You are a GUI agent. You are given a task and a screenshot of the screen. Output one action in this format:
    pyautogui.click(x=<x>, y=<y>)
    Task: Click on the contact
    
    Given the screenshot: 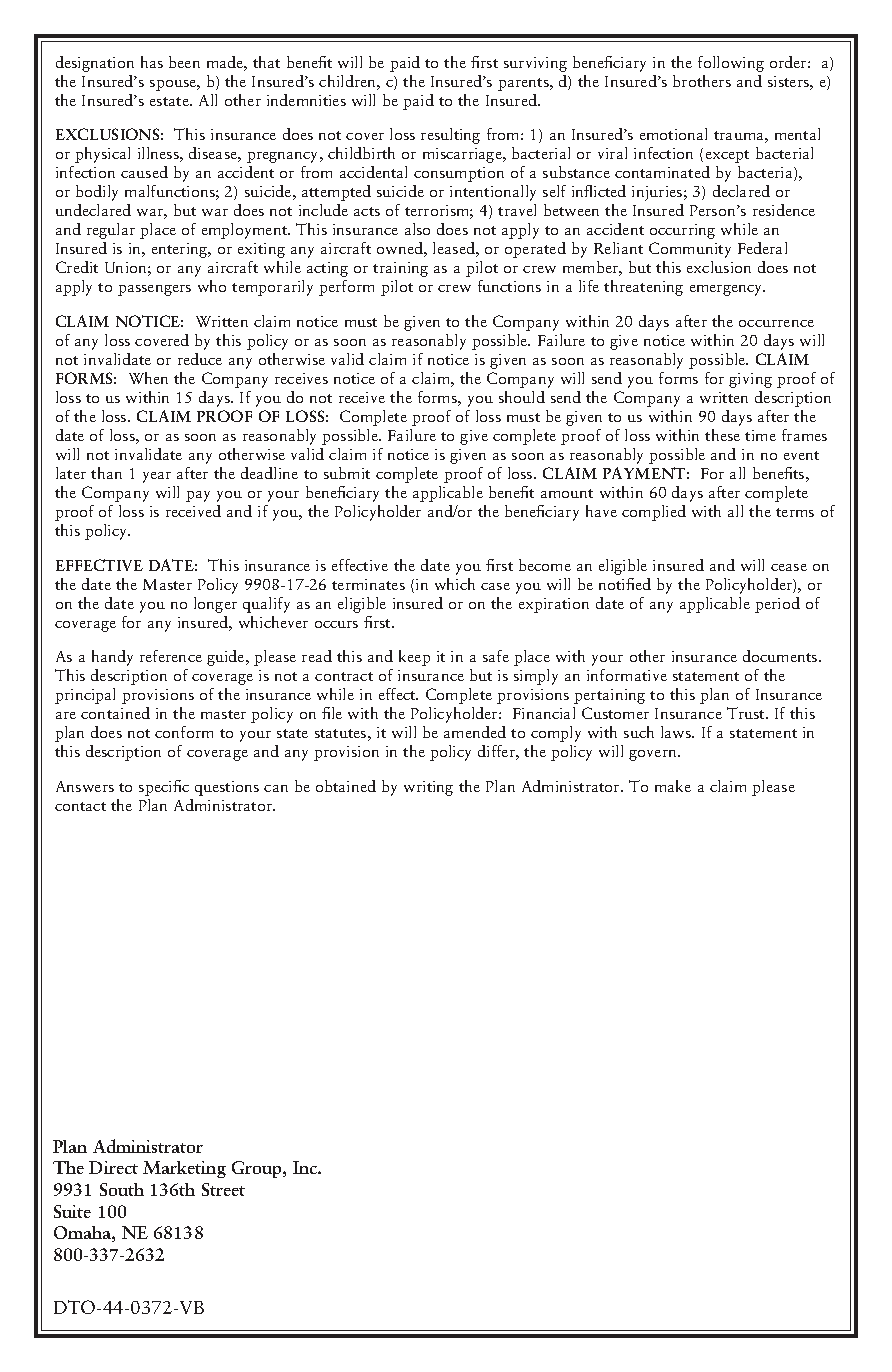 What is the action you would take?
    pyautogui.click(x=80, y=806)
